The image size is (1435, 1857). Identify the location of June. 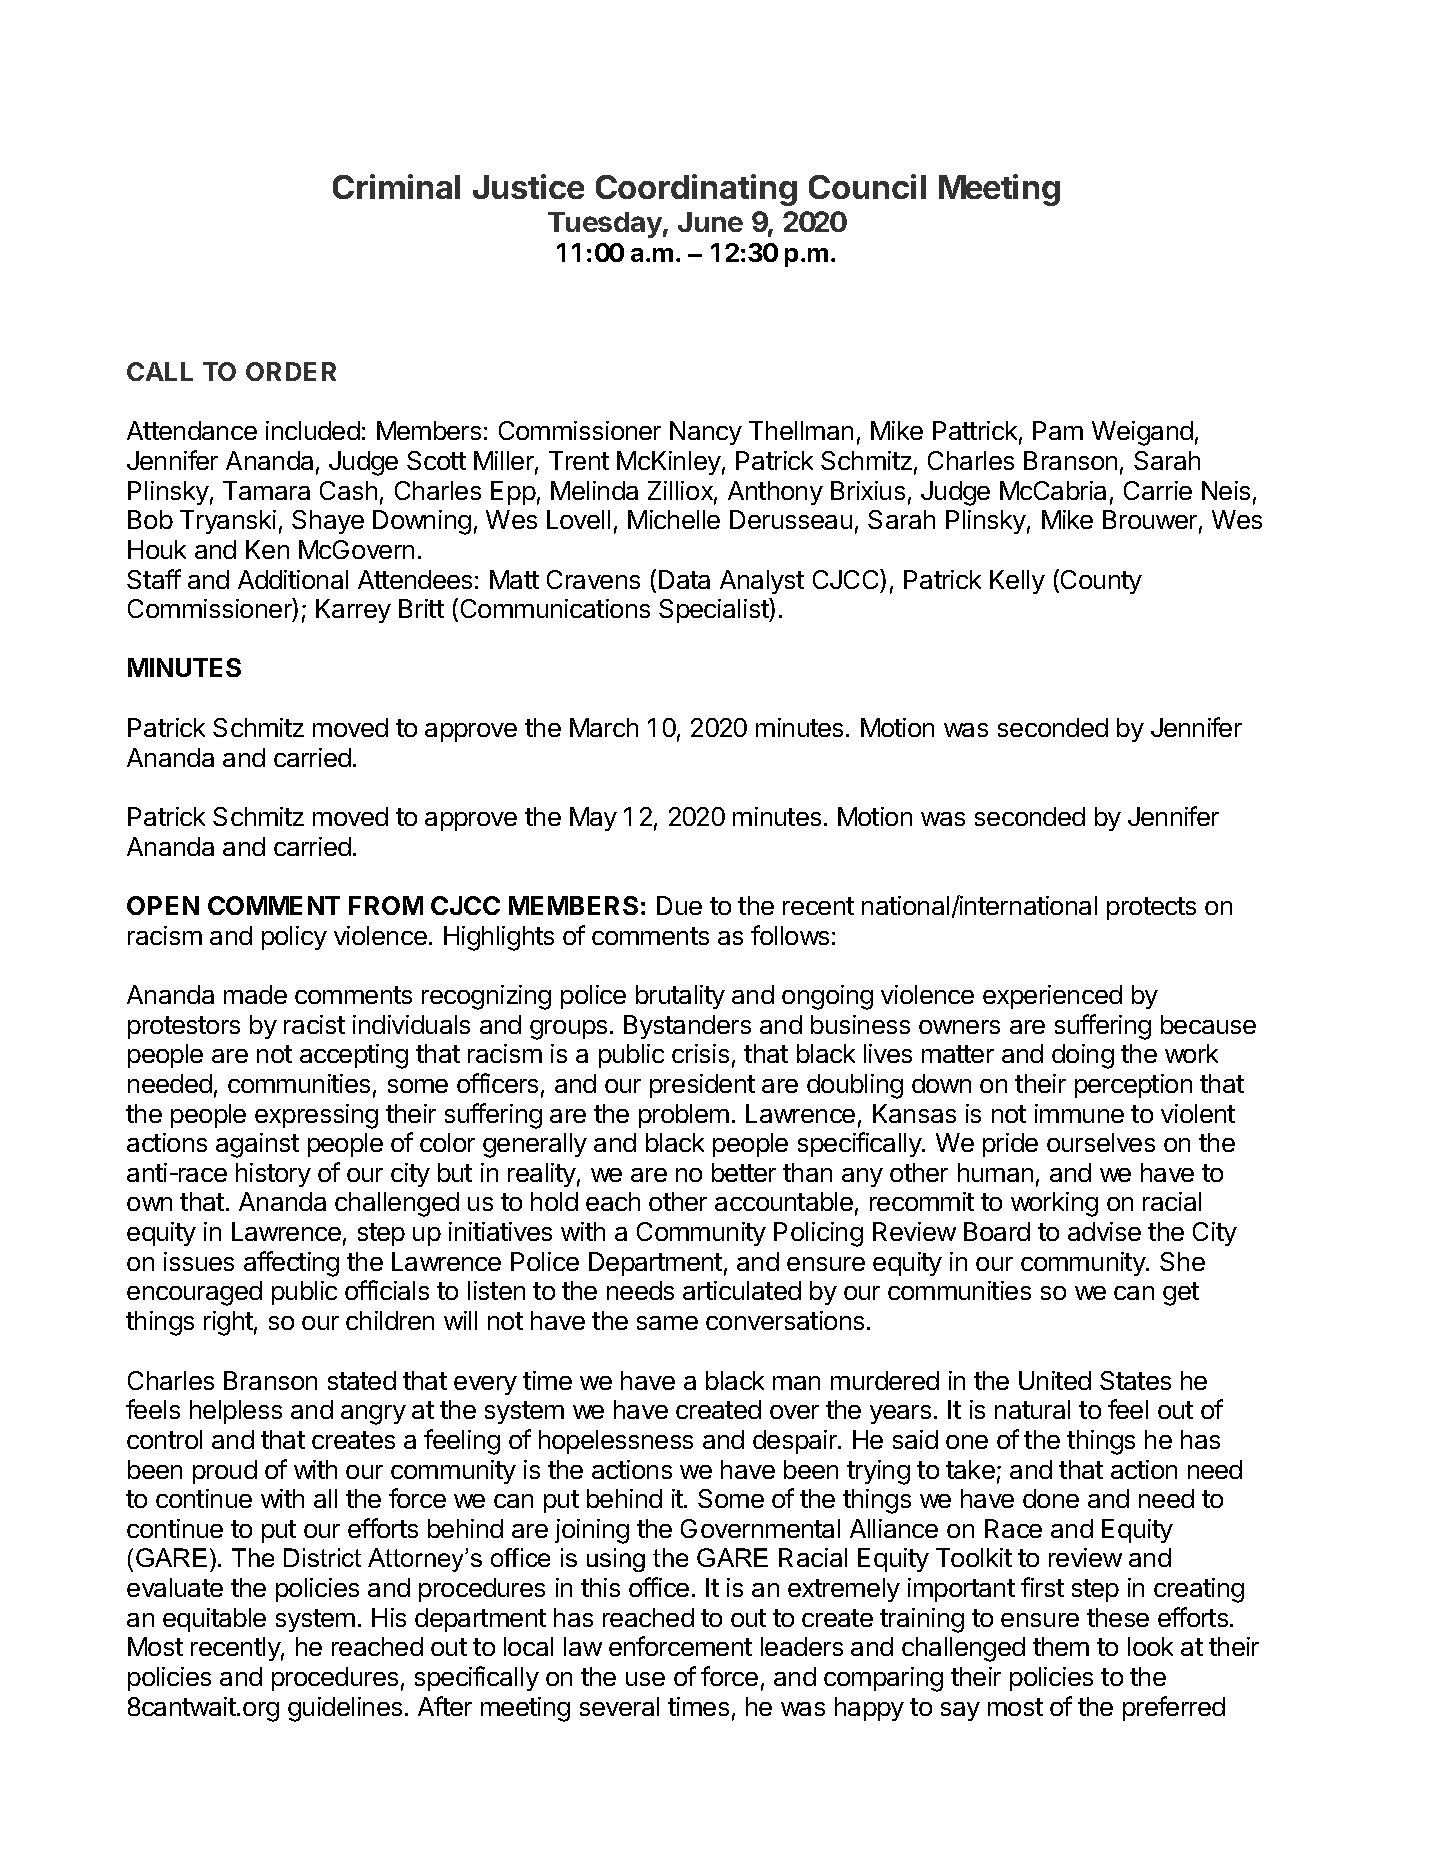
(710, 222).
